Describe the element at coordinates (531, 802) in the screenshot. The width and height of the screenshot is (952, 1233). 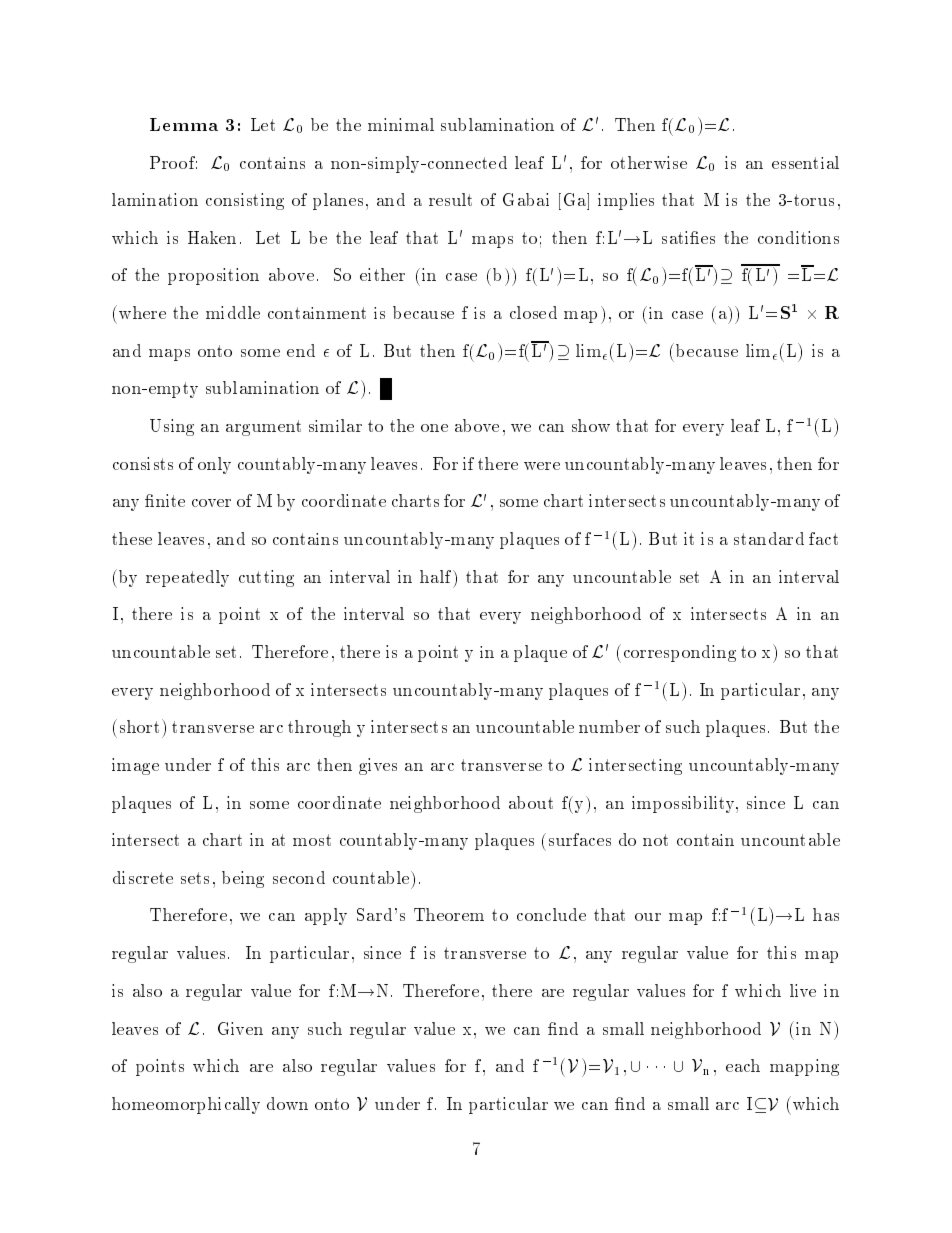
I see `about` at that location.
